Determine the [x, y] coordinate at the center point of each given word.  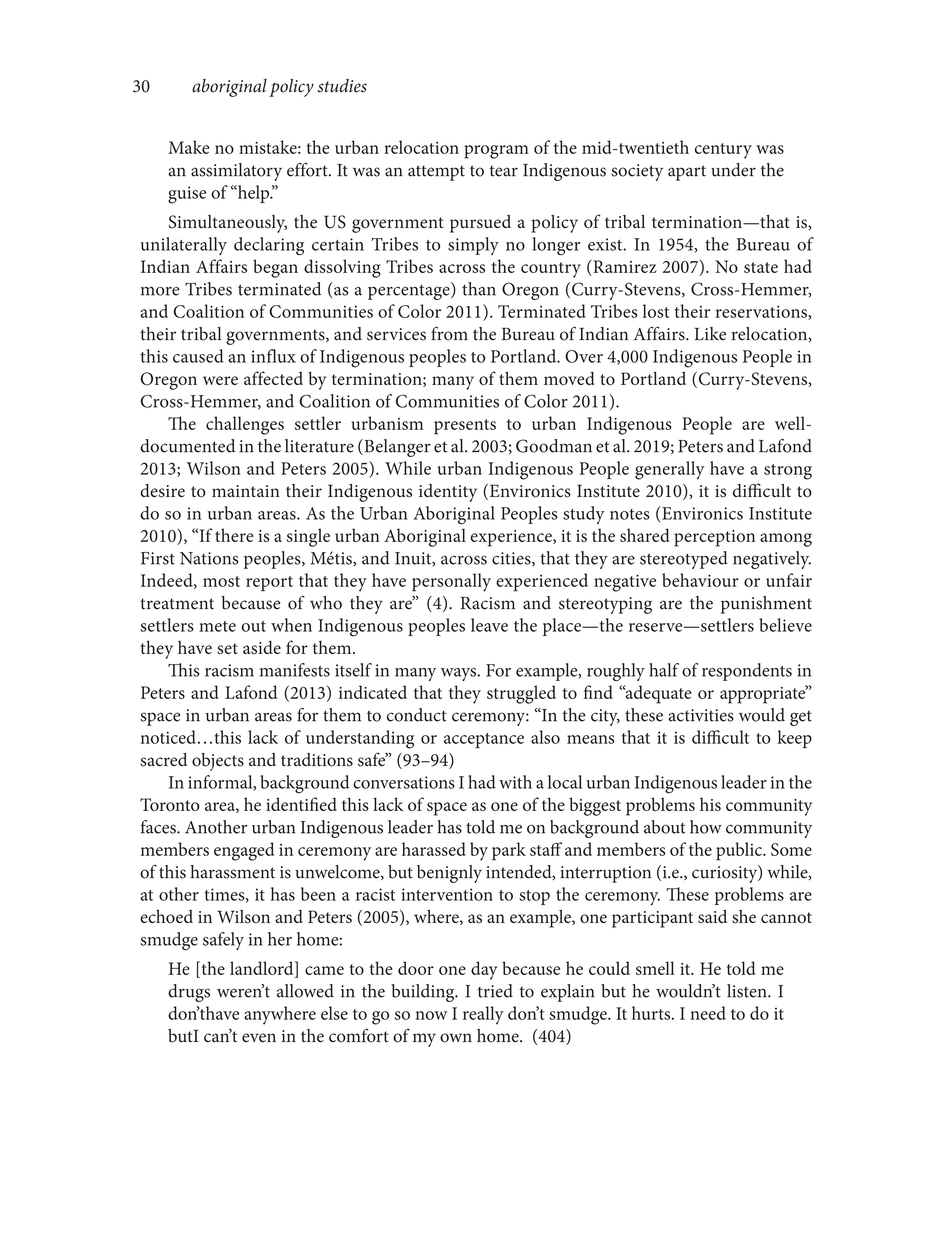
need [708, 1013]
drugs [189, 993]
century [723, 151]
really [483, 1015]
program [496, 152]
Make [188, 147]
